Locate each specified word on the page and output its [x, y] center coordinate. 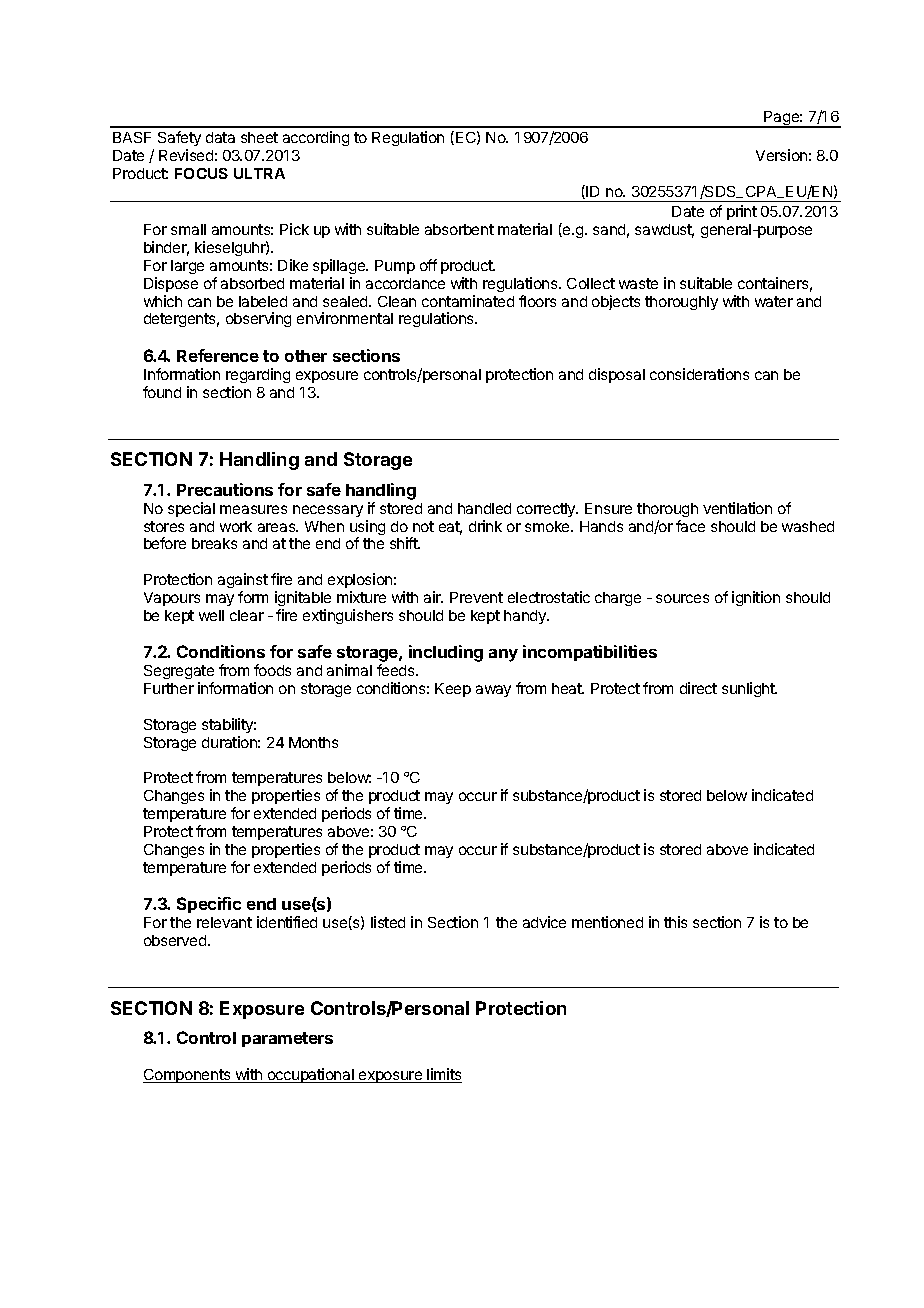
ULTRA [259, 173]
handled [484, 508]
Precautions [225, 489]
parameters [287, 1039]
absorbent [459, 229]
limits [444, 1075]
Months [313, 742]
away [493, 691]
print [742, 212]
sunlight [749, 689]
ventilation [737, 508]
